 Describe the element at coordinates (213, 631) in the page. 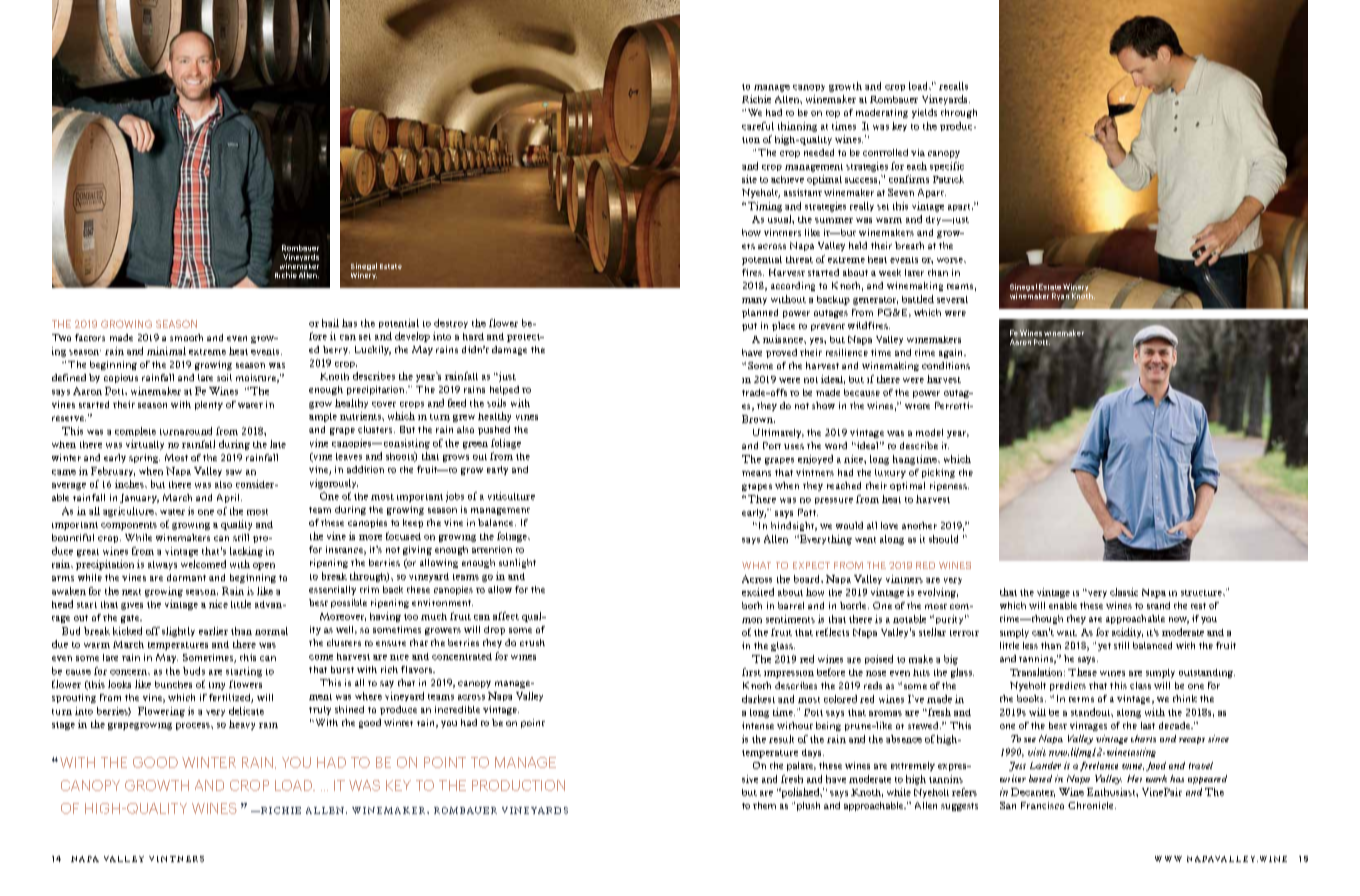

I see `earlier` at that location.
